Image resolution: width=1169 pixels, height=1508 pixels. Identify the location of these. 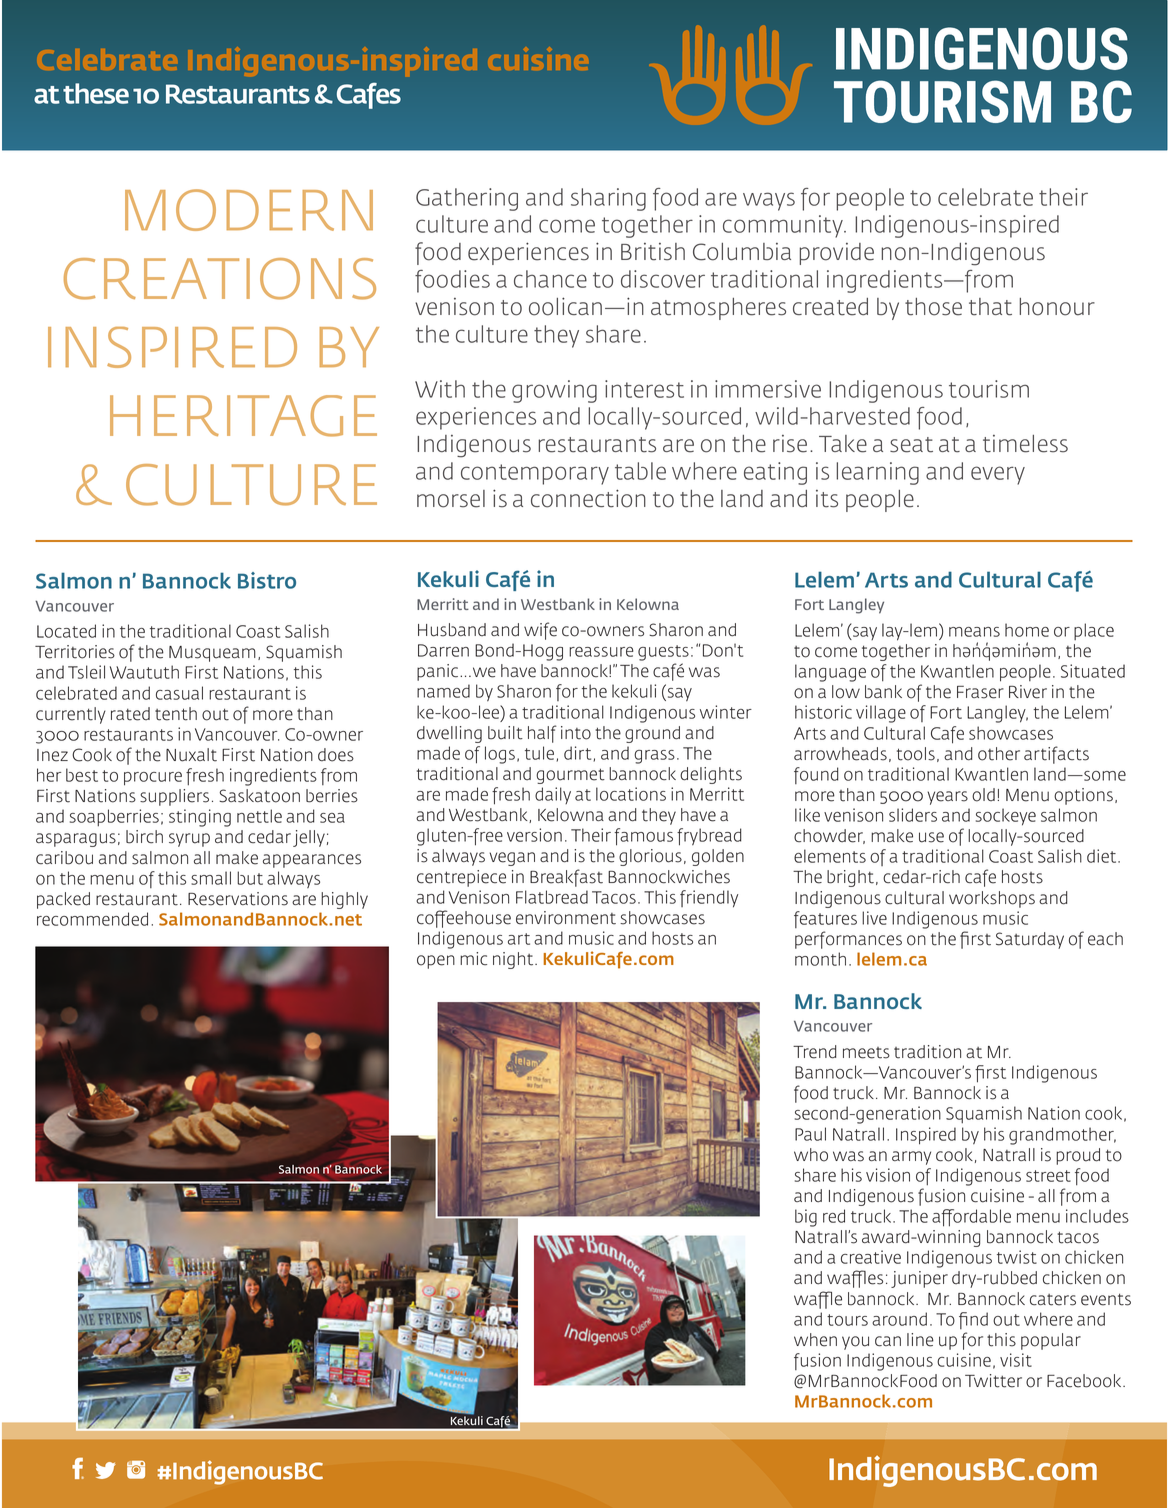
(96, 93).
